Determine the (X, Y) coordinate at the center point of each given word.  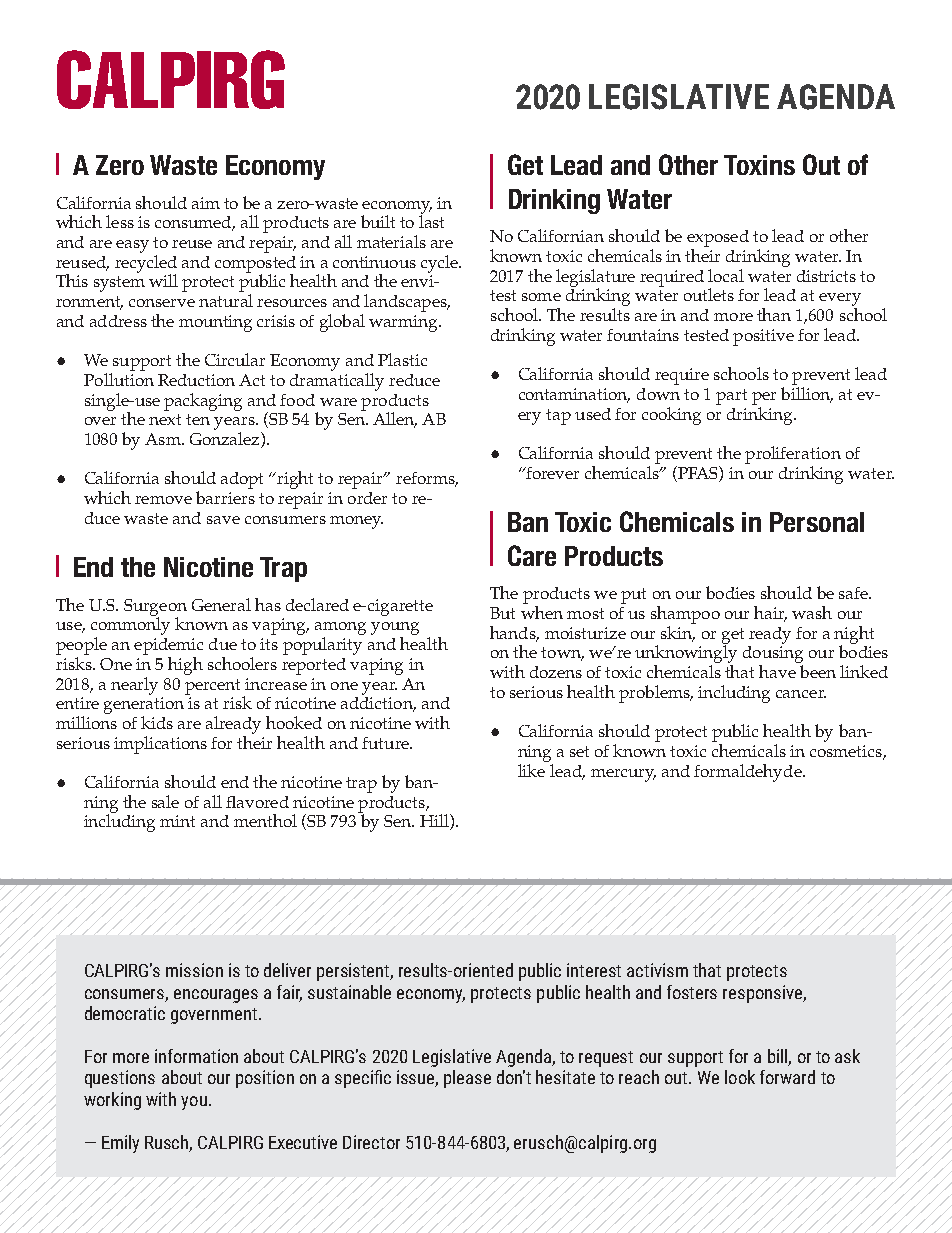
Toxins (759, 165)
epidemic (168, 646)
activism (657, 970)
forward (787, 1077)
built (378, 221)
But (502, 613)
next (165, 419)
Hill (435, 822)
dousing (773, 654)
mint (177, 821)
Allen (395, 420)
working (112, 1101)
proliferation (793, 455)
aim (206, 203)
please (467, 1079)
